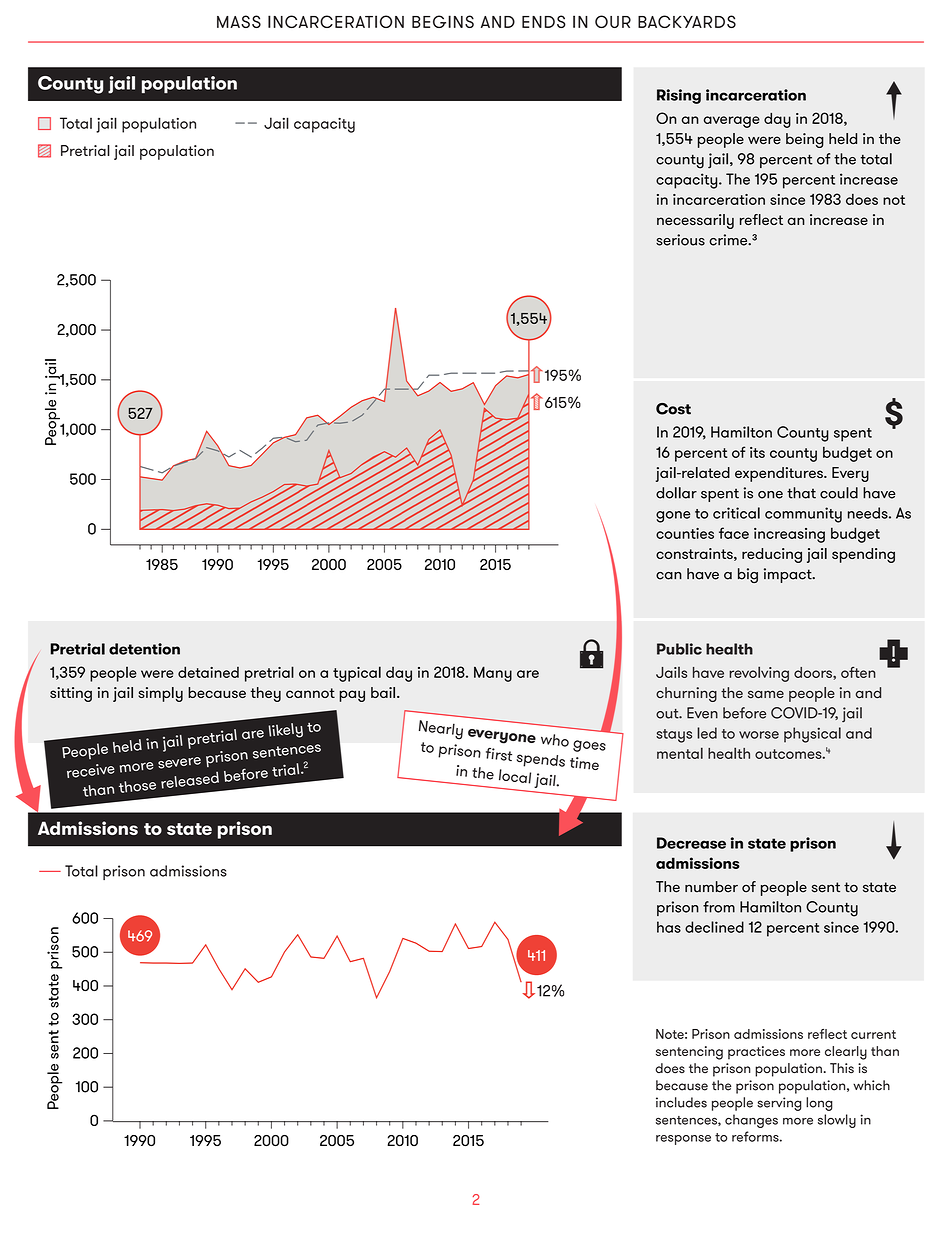  I want to click on includes, so click(681, 1102).
